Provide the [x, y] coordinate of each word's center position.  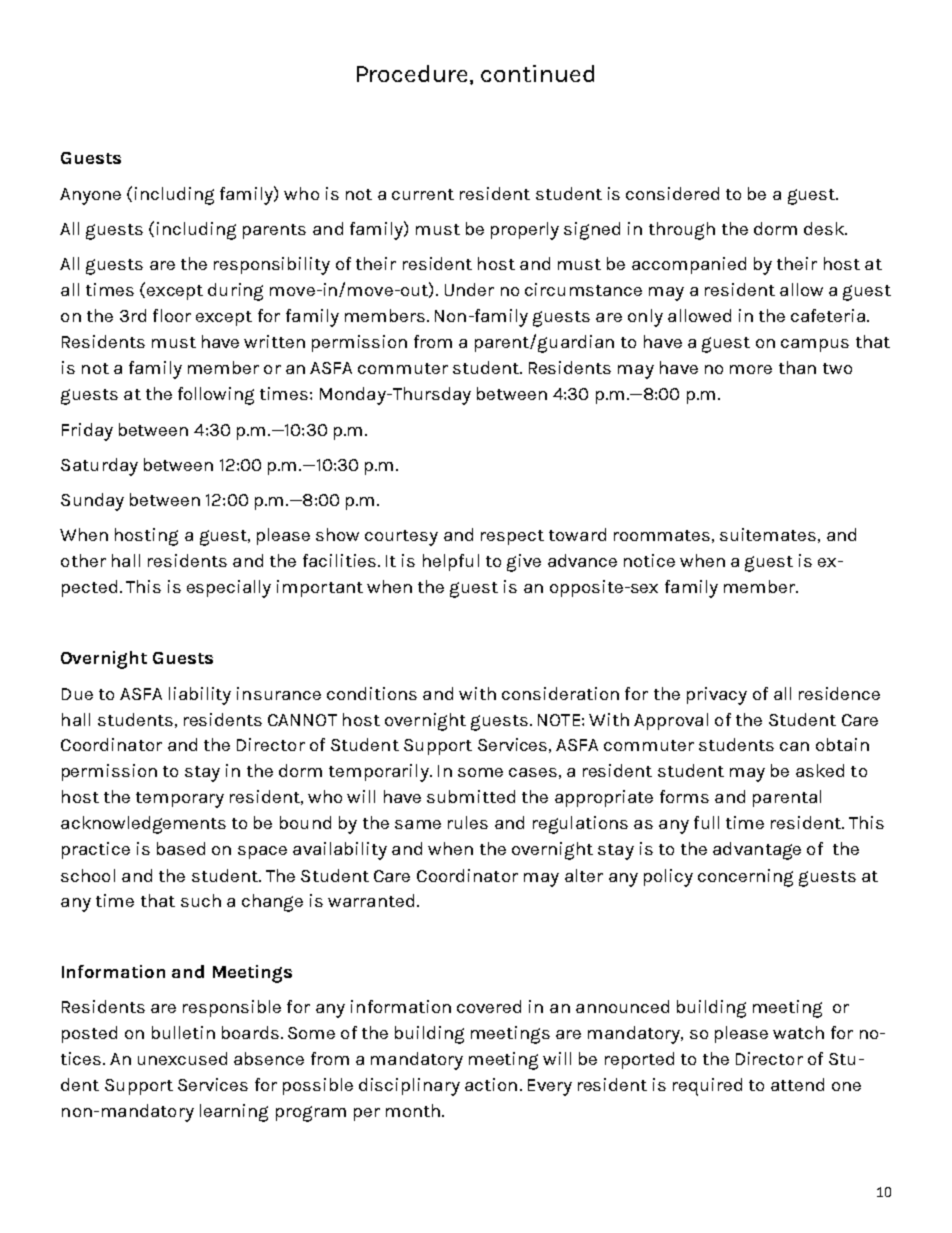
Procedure [414, 74]
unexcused [182, 1058]
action [491, 1084]
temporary [180, 800]
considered [672, 193]
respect [512, 537]
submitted [471, 796]
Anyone [90, 196]
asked [820, 770]
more [751, 369]
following [216, 396]
